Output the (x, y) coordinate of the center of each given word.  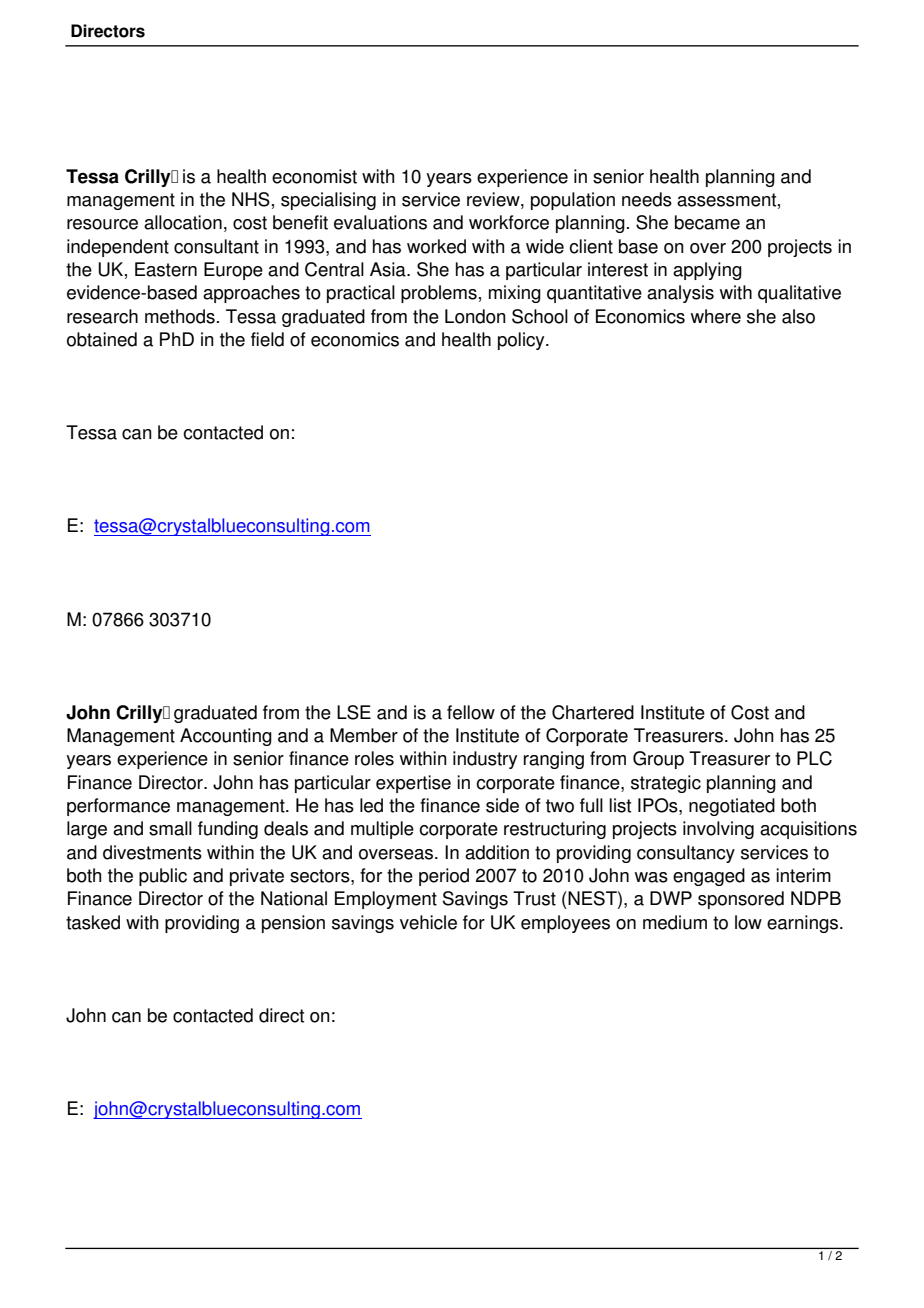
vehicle (428, 922)
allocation (183, 222)
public (163, 877)
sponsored (741, 900)
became (707, 222)
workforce (509, 222)
